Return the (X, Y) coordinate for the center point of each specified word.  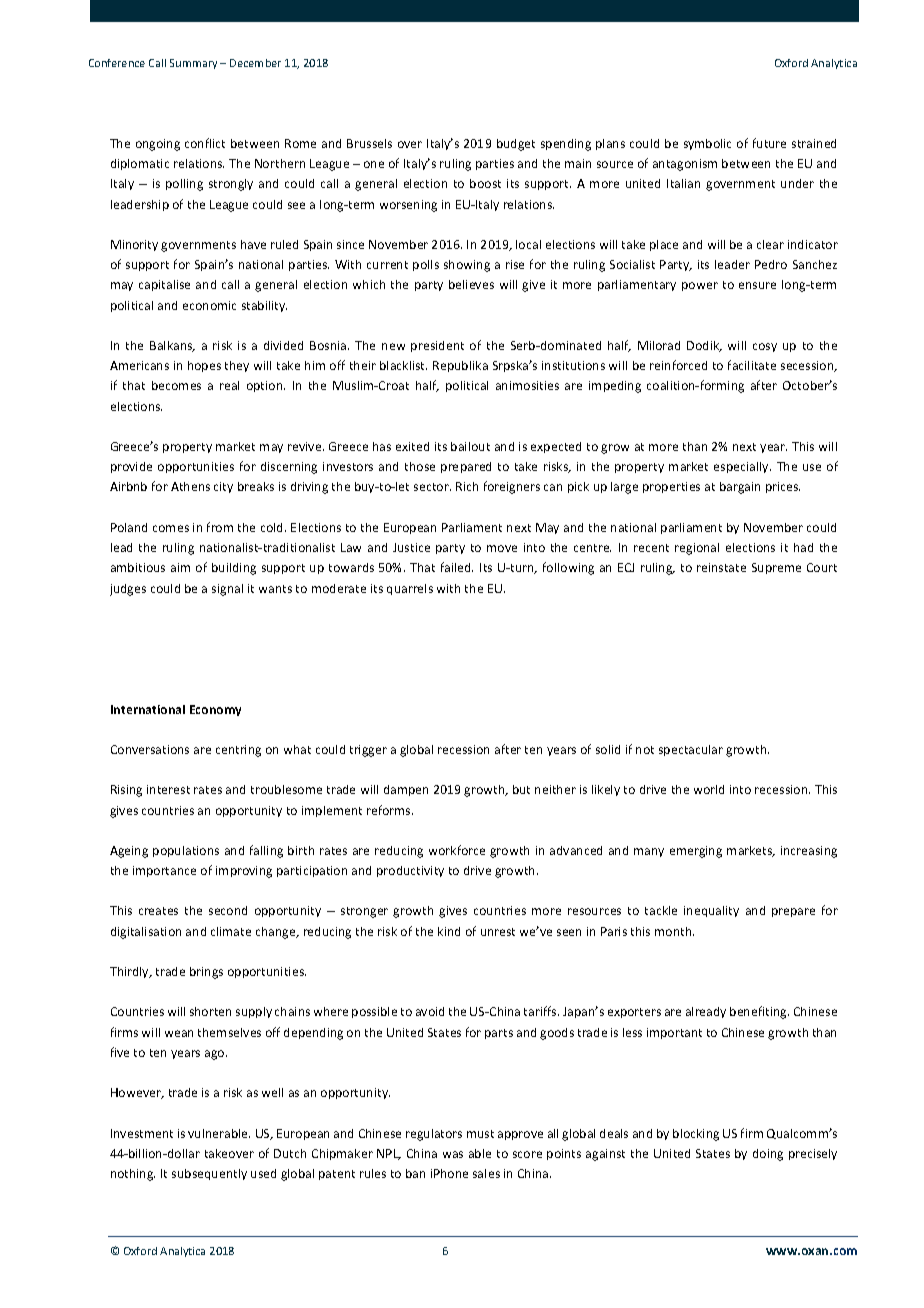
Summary (193, 64)
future (769, 143)
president (437, 346)
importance (164, 871)
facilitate (752, 365)
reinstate (721, 567)
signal (227, 590)
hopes (204, 366)
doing (768, 1155)
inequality (711, 911)
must (480, 1134)
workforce (457, 850)
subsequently (209, 1174)
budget (516, 145)
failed (457, 567)
